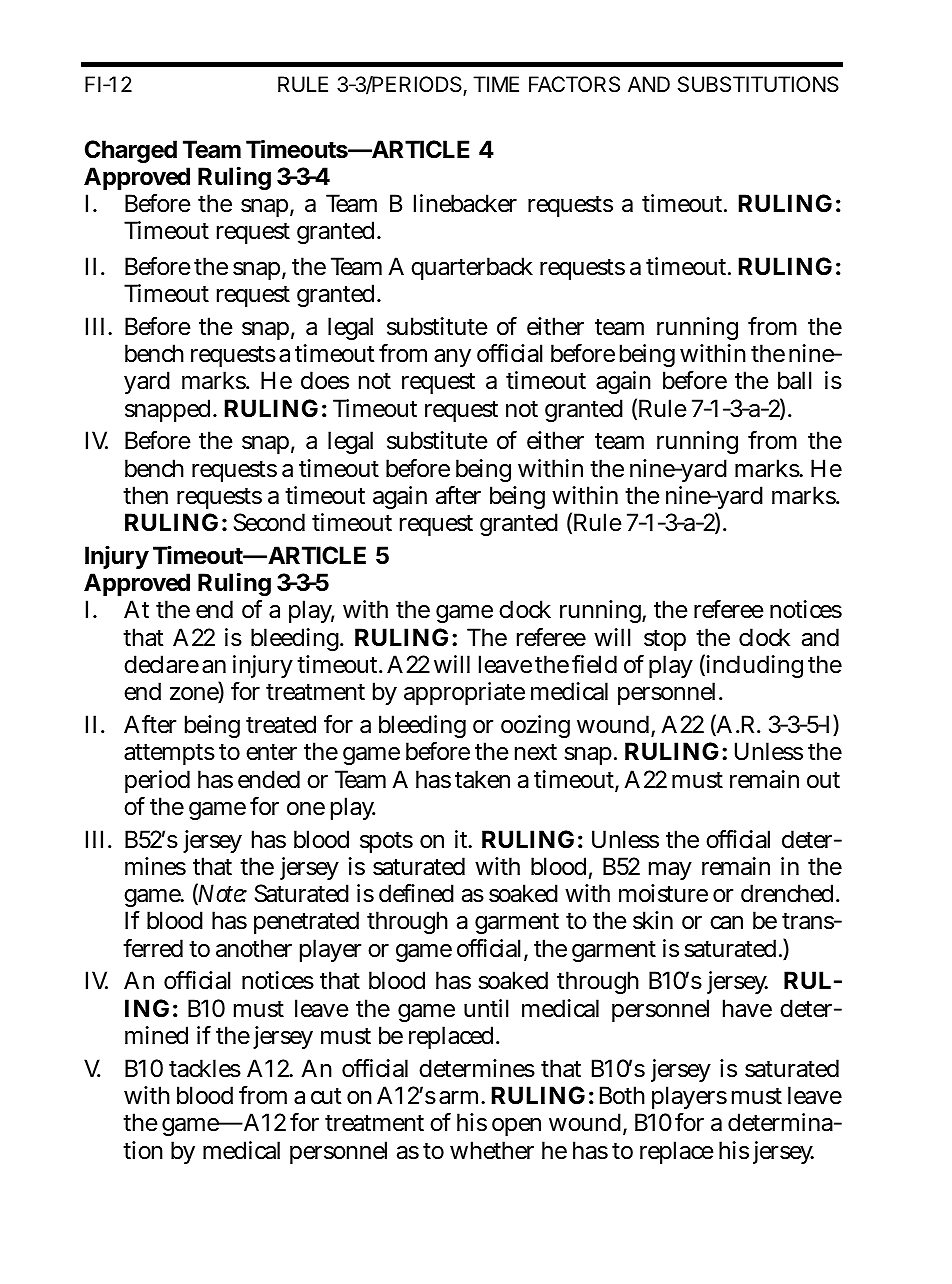  Describe the element at coordinates (205, 1068) in the screenshot. I see `tackles` at that location.
